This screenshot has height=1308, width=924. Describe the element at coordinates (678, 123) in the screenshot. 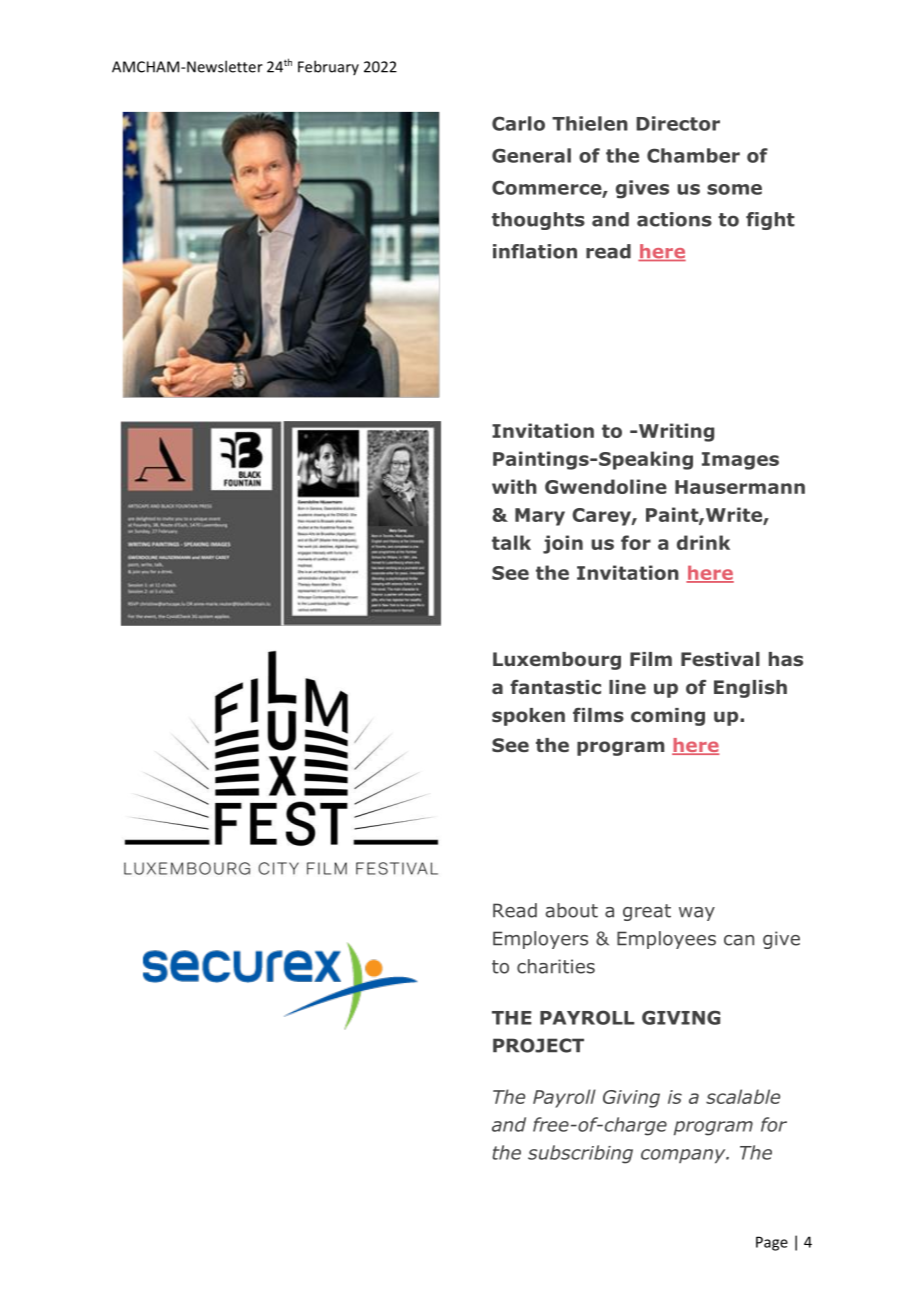

I see `Director` at that location.
